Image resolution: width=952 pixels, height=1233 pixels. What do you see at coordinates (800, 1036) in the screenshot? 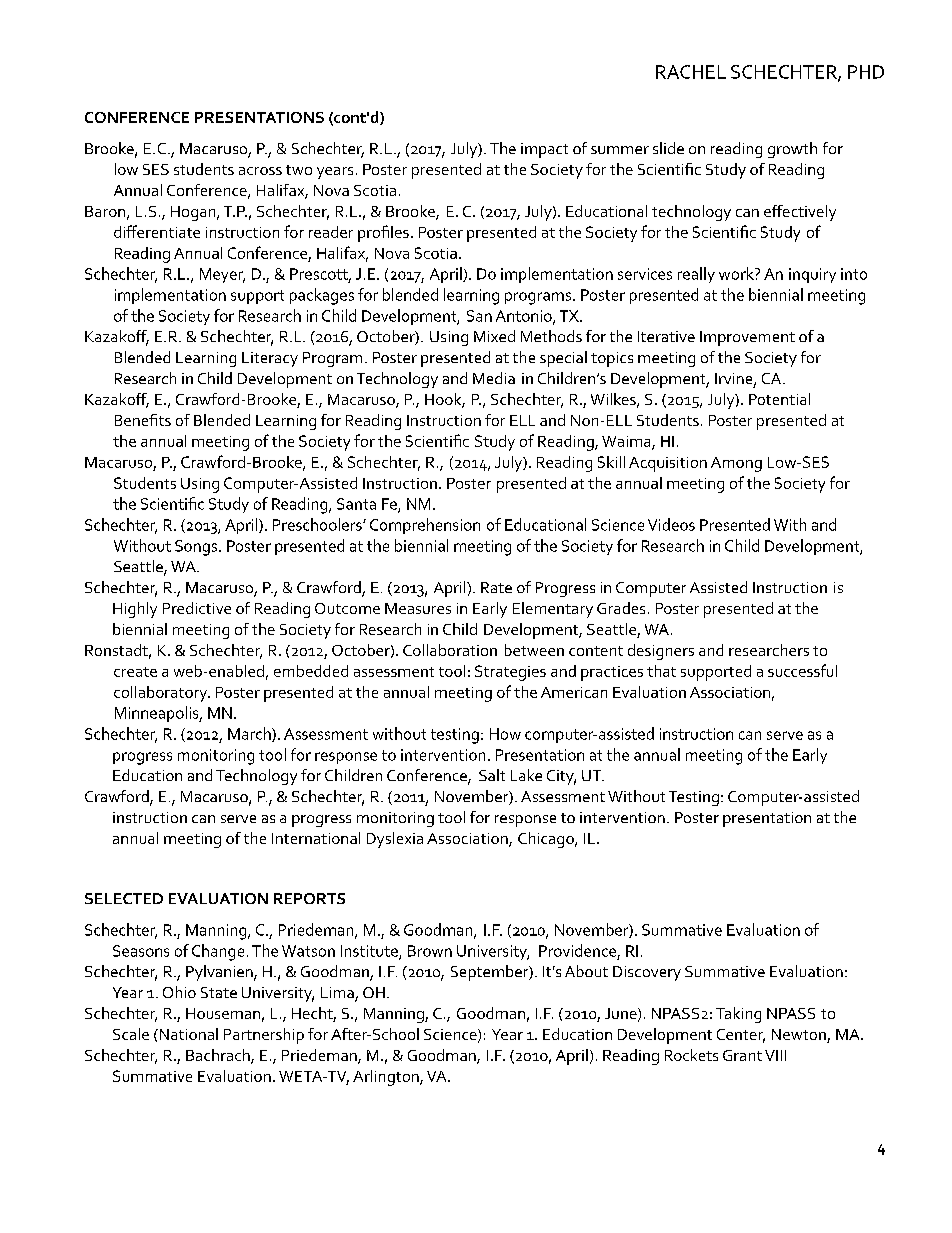
I see `Newton` at bounding box center [800, 1036].
